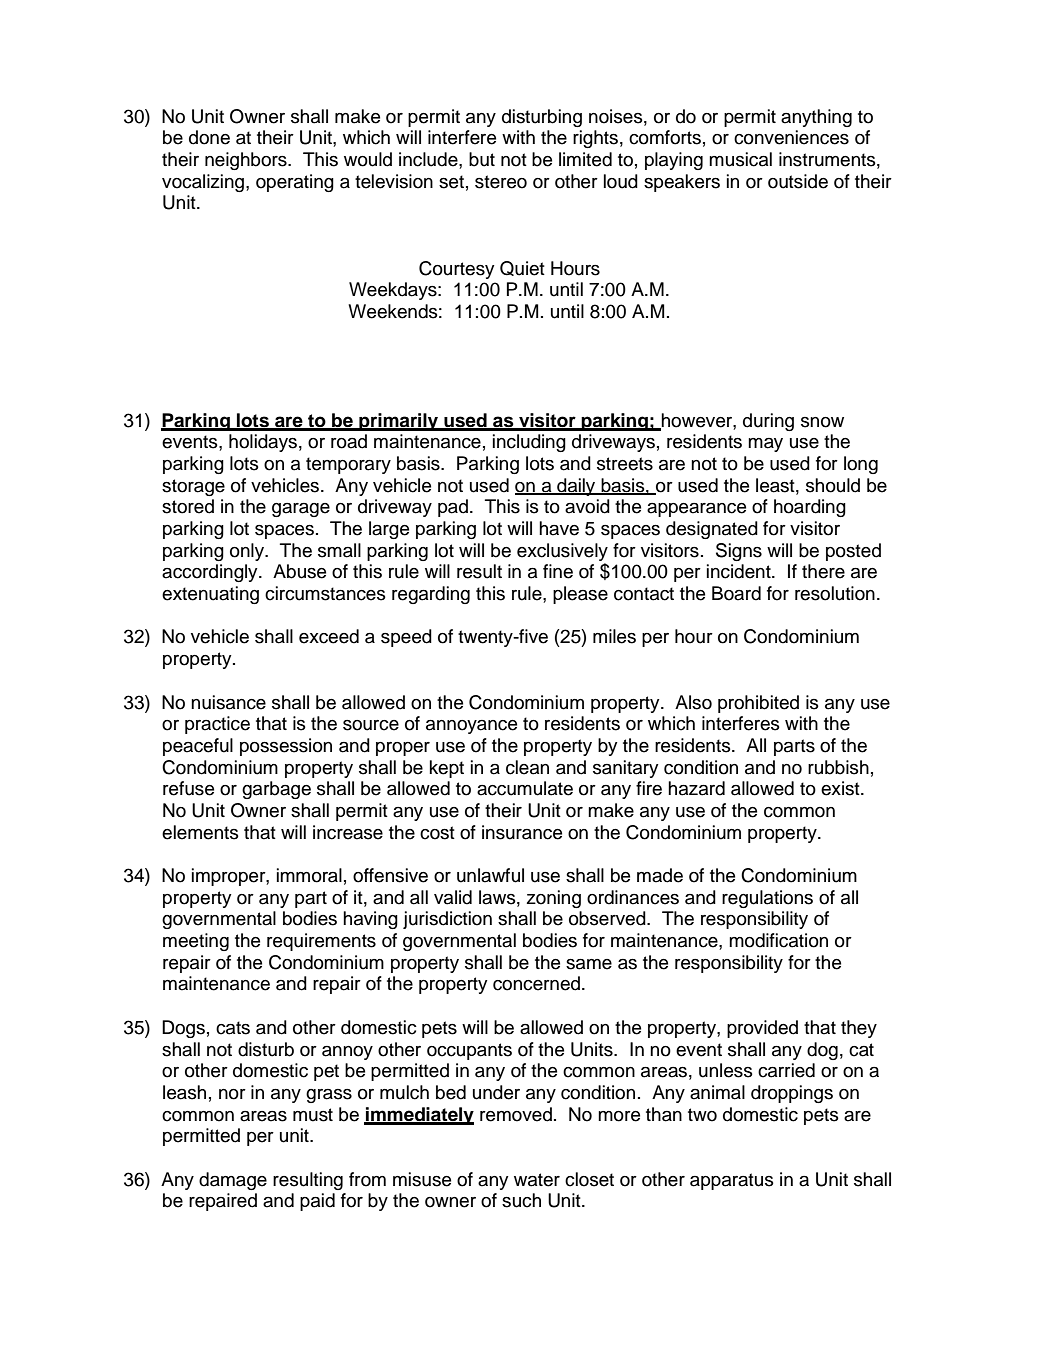 Image resolution: width=1050 pixels, height=1358 pixels. Describe the element at coordinates (321, 942) in the image. I see `requirements` at that location.
